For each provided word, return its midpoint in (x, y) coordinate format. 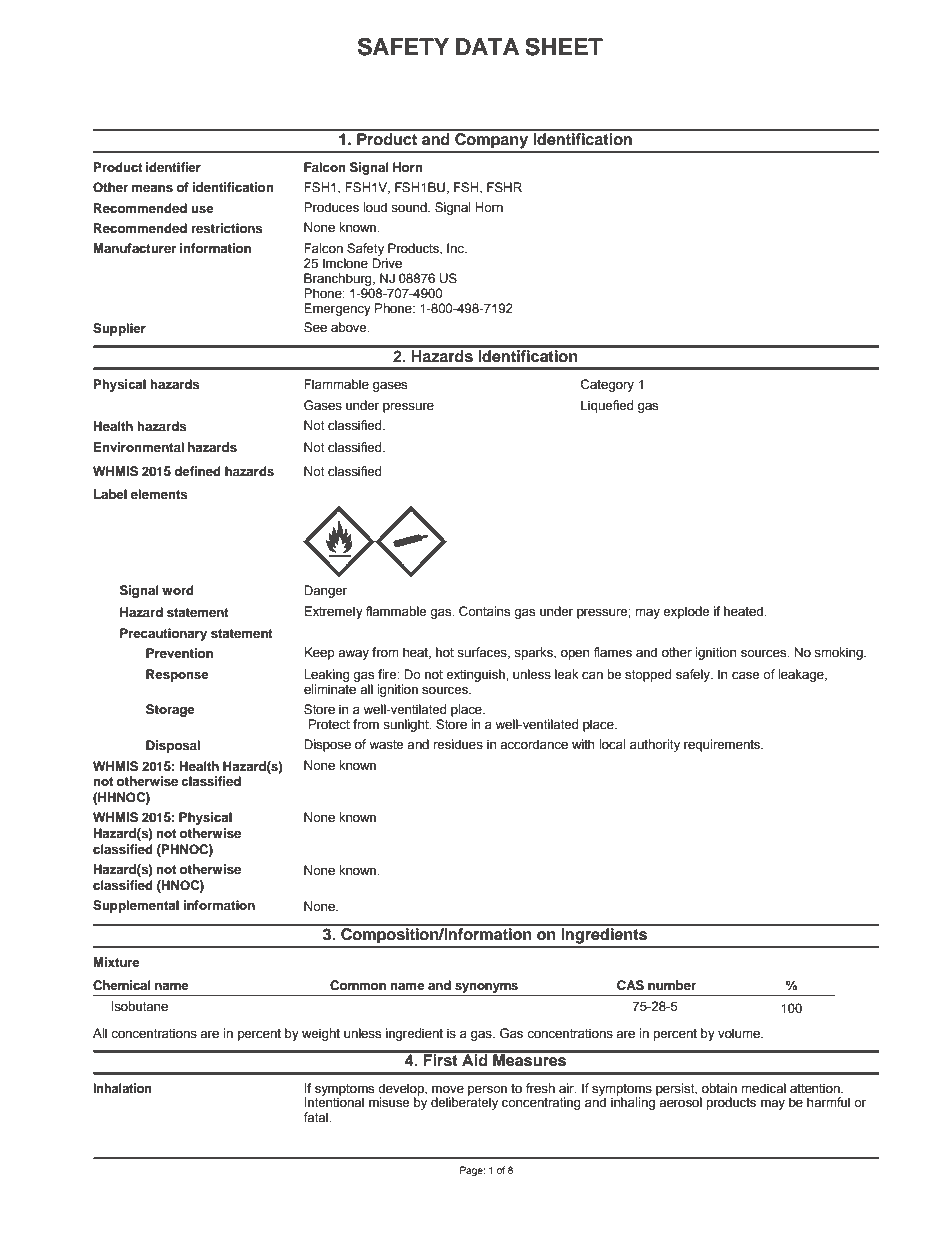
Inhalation (122, 1088)
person (487, 1092)
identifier (173, 167)
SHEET (564, 46)
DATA (487, 46)
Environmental (139, 447)
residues (458, 744)
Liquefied (607, 406)
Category (607, 385)
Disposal (173, 746)
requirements (723, 745)
